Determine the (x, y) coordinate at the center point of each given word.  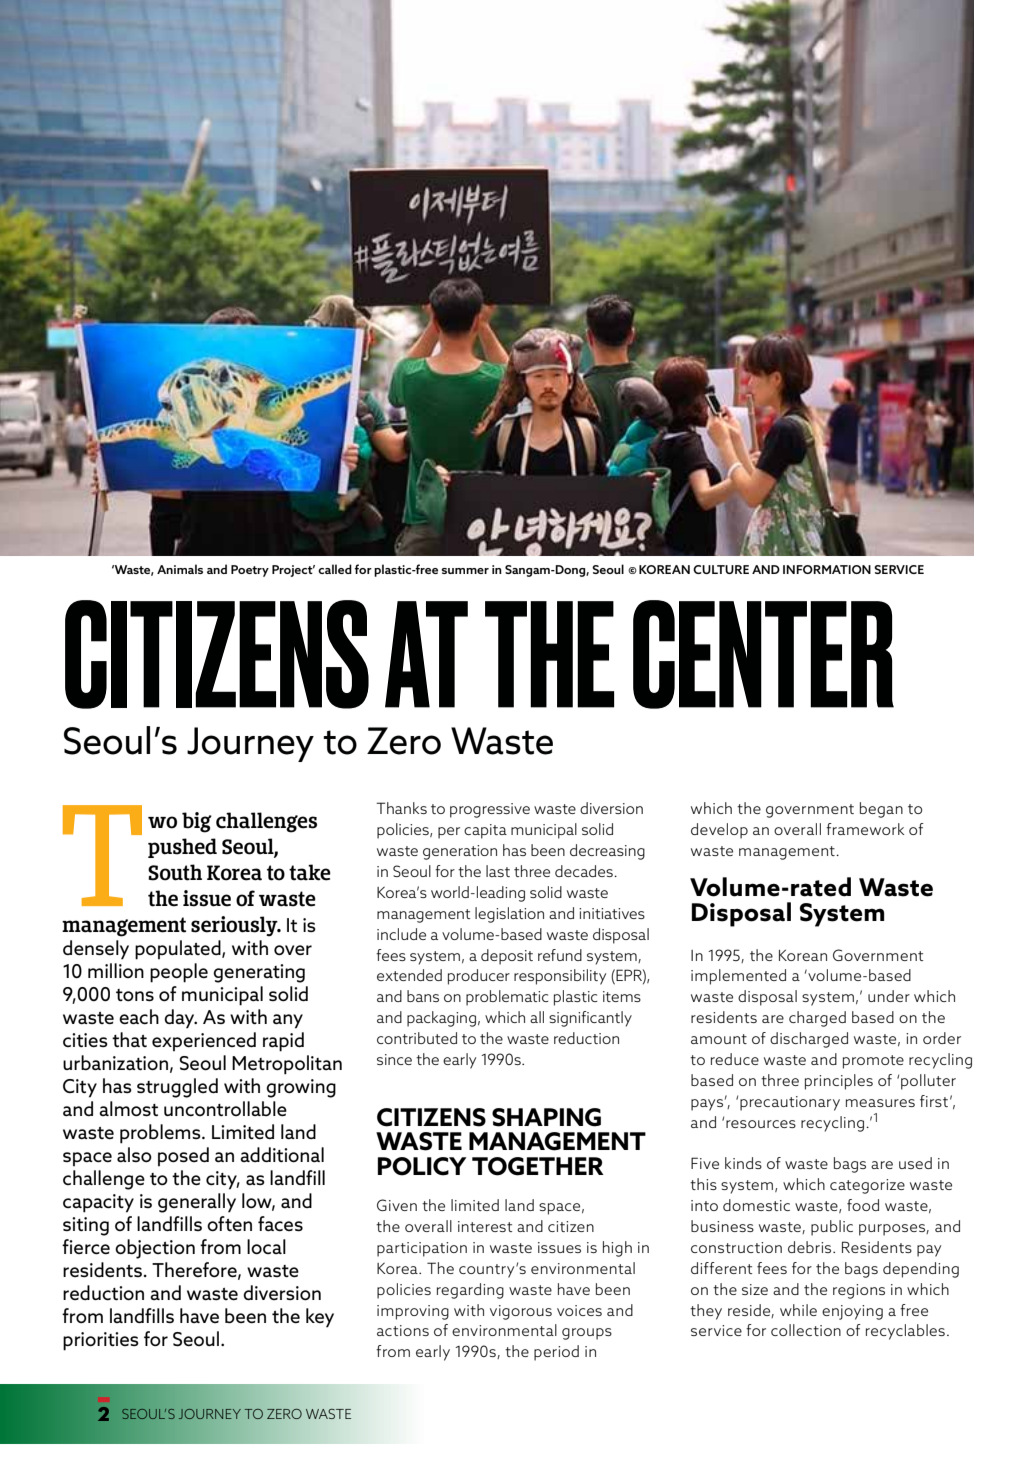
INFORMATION (827, 569)
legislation (509, 915)
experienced (204, 1041)
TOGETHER (538, 1166)
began (881, 810)
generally (197, 1203)
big (197, 822)
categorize (867, 1186)
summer (465, 571)
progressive (490, 810)
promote (873, 1062)
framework (865, 829)
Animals (180, 569)
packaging (441, 1019)
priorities (101, 1341)
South (175, 872)
